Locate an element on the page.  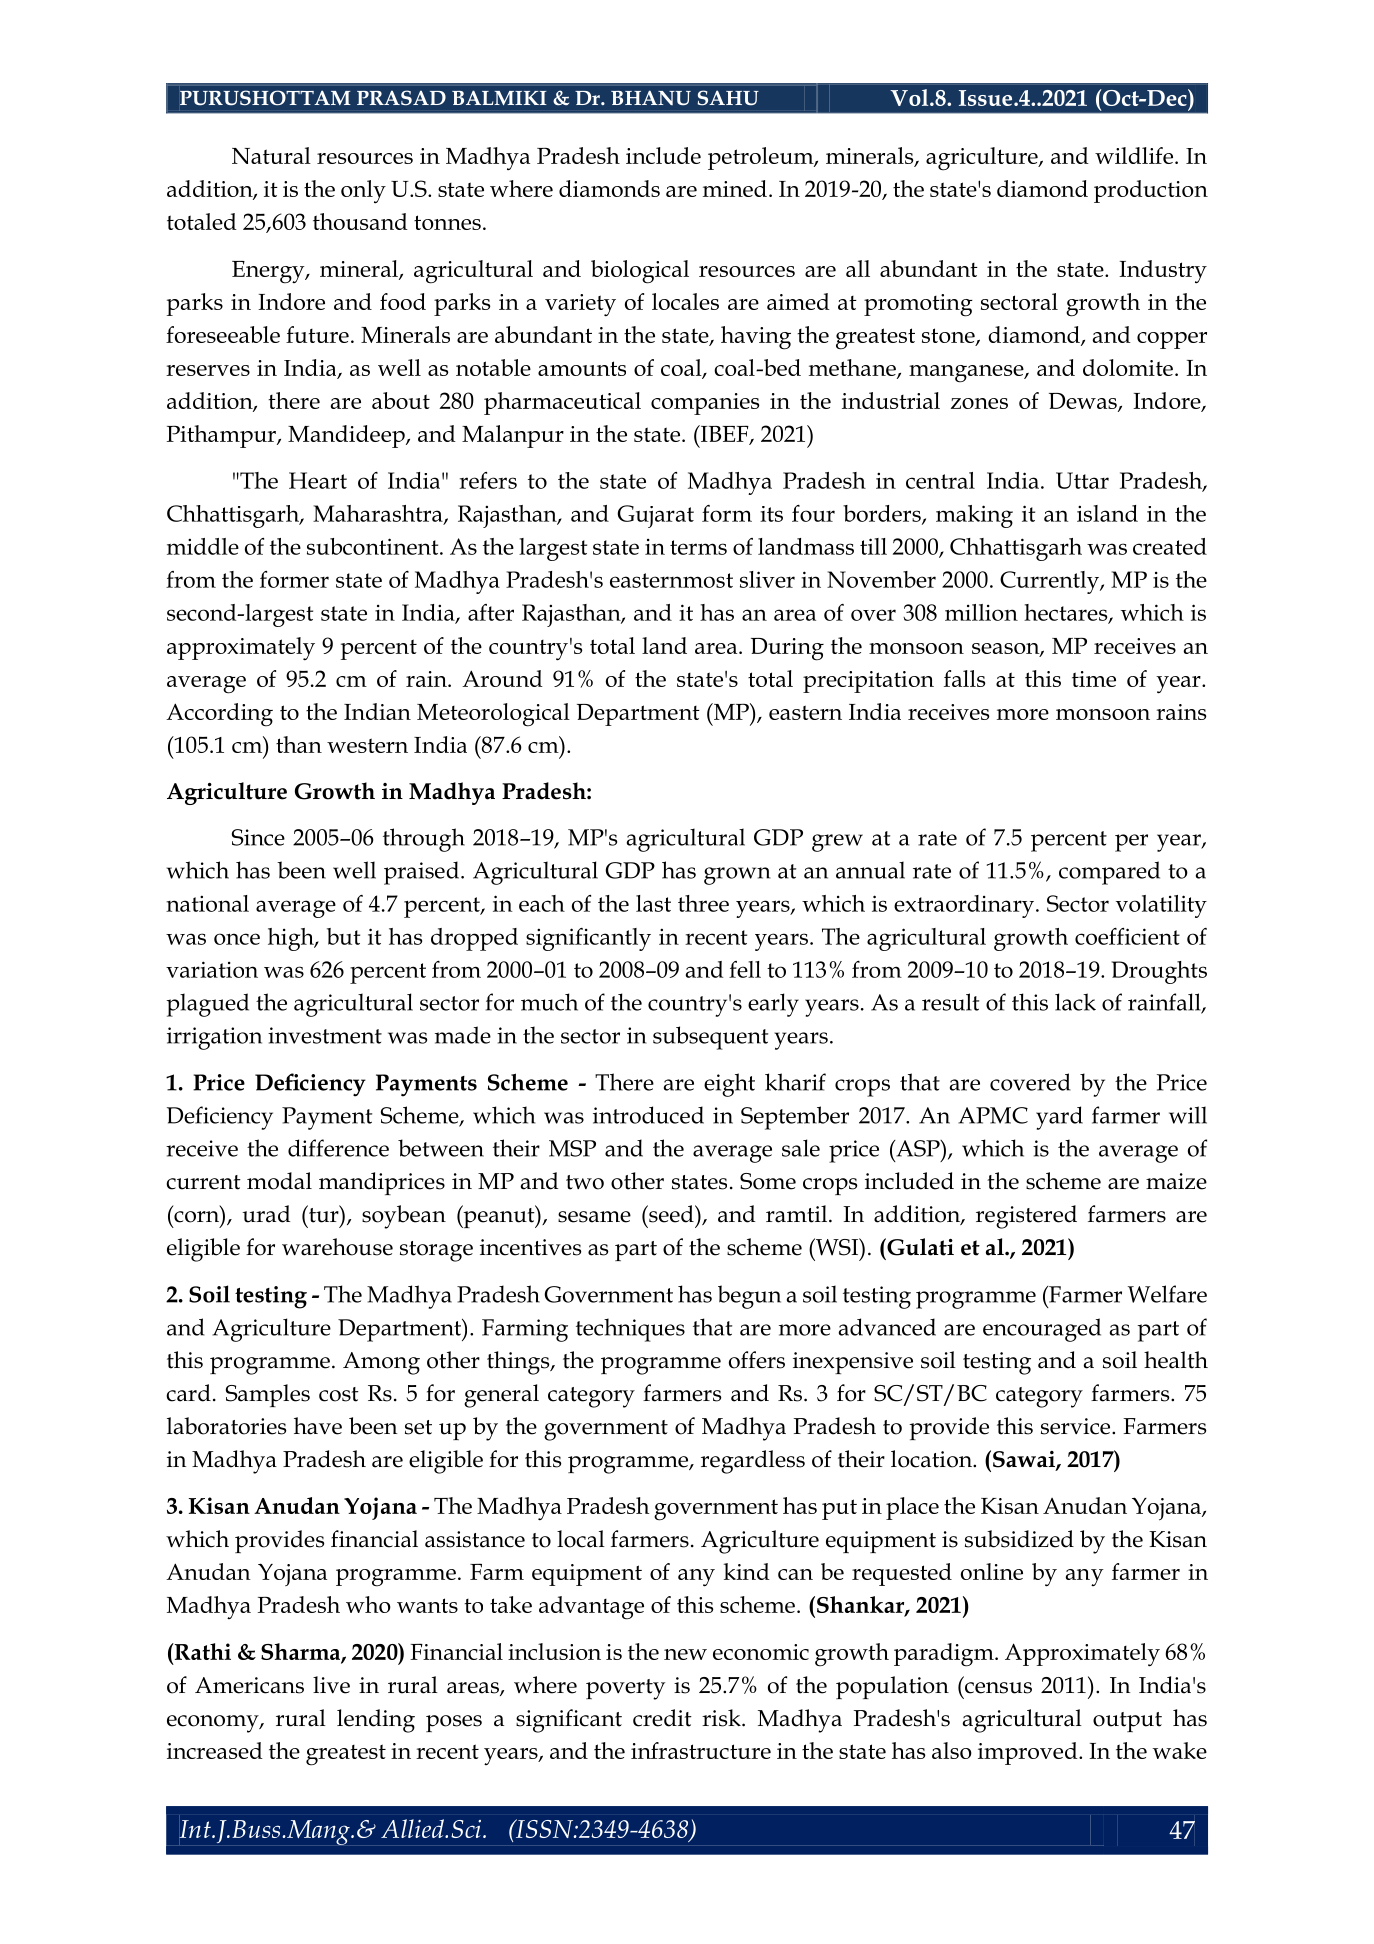
Heart is located at coordinates (318, 480).
